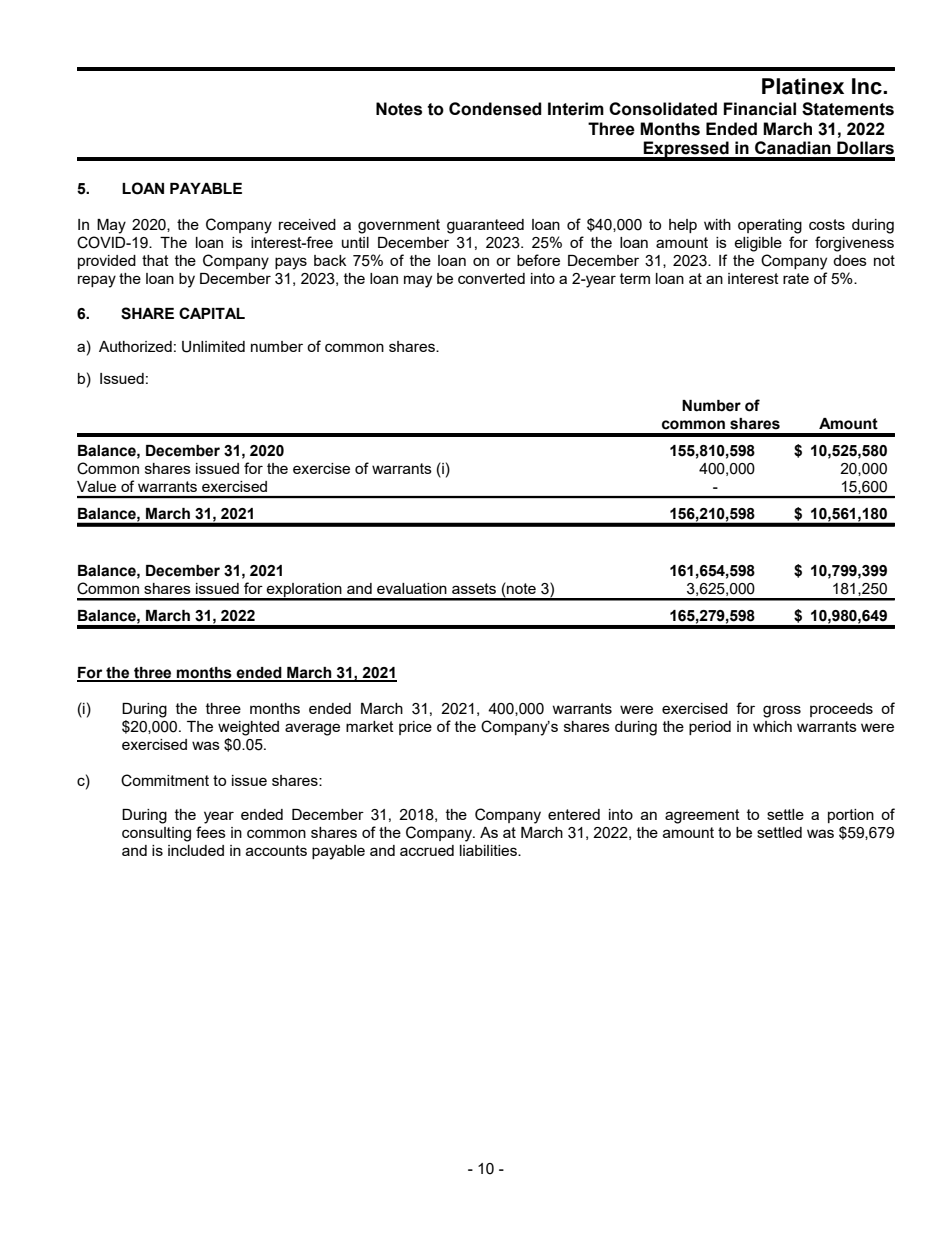 Image resolution: width=952 pixels, height=1233 pixels. I want to click on received, so click(307, 224).
